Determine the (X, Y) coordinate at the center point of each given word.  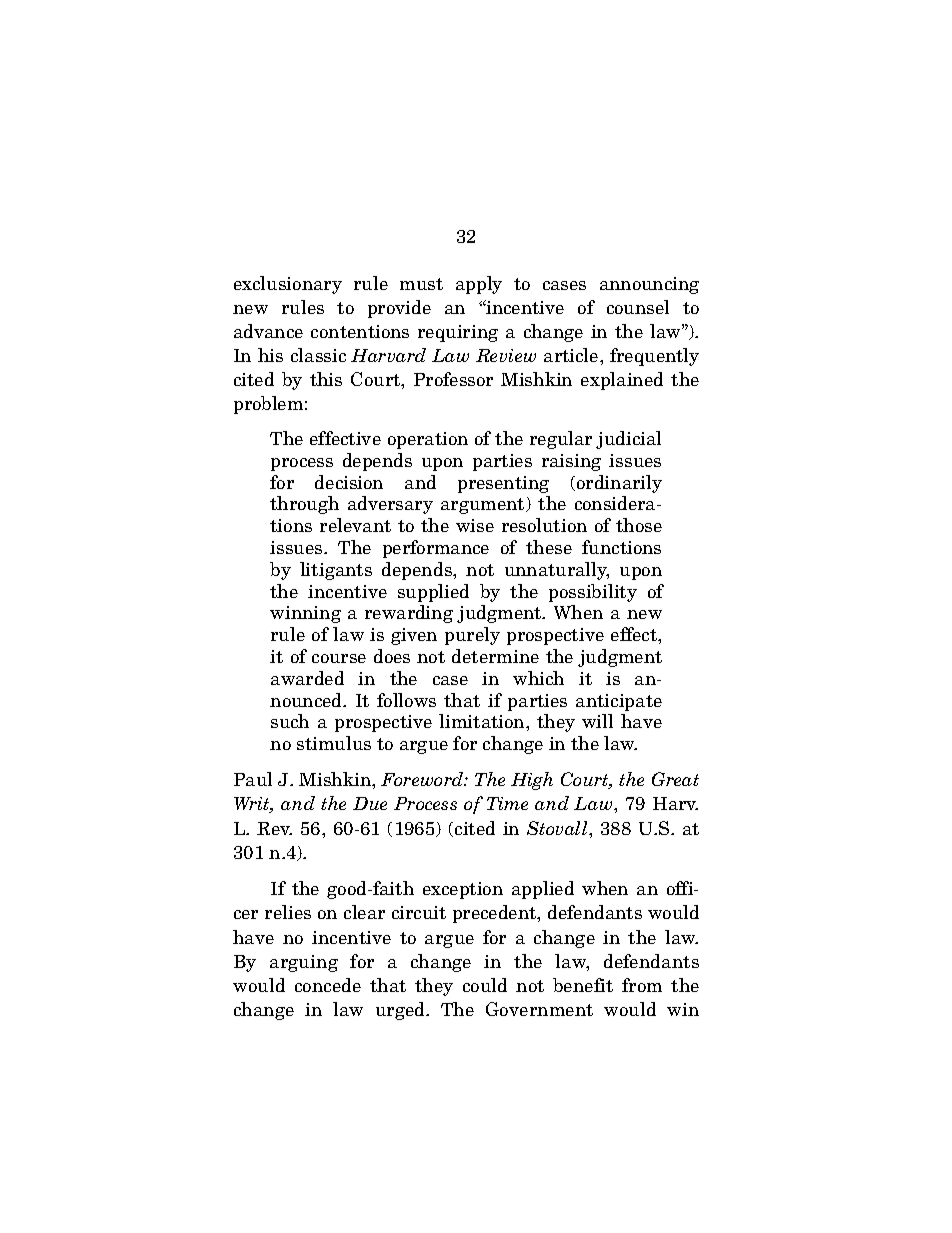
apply (479, 285)
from (642, 985)
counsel (638, 307)
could (485, 985)
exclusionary (288, 285)
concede (328, 985)
